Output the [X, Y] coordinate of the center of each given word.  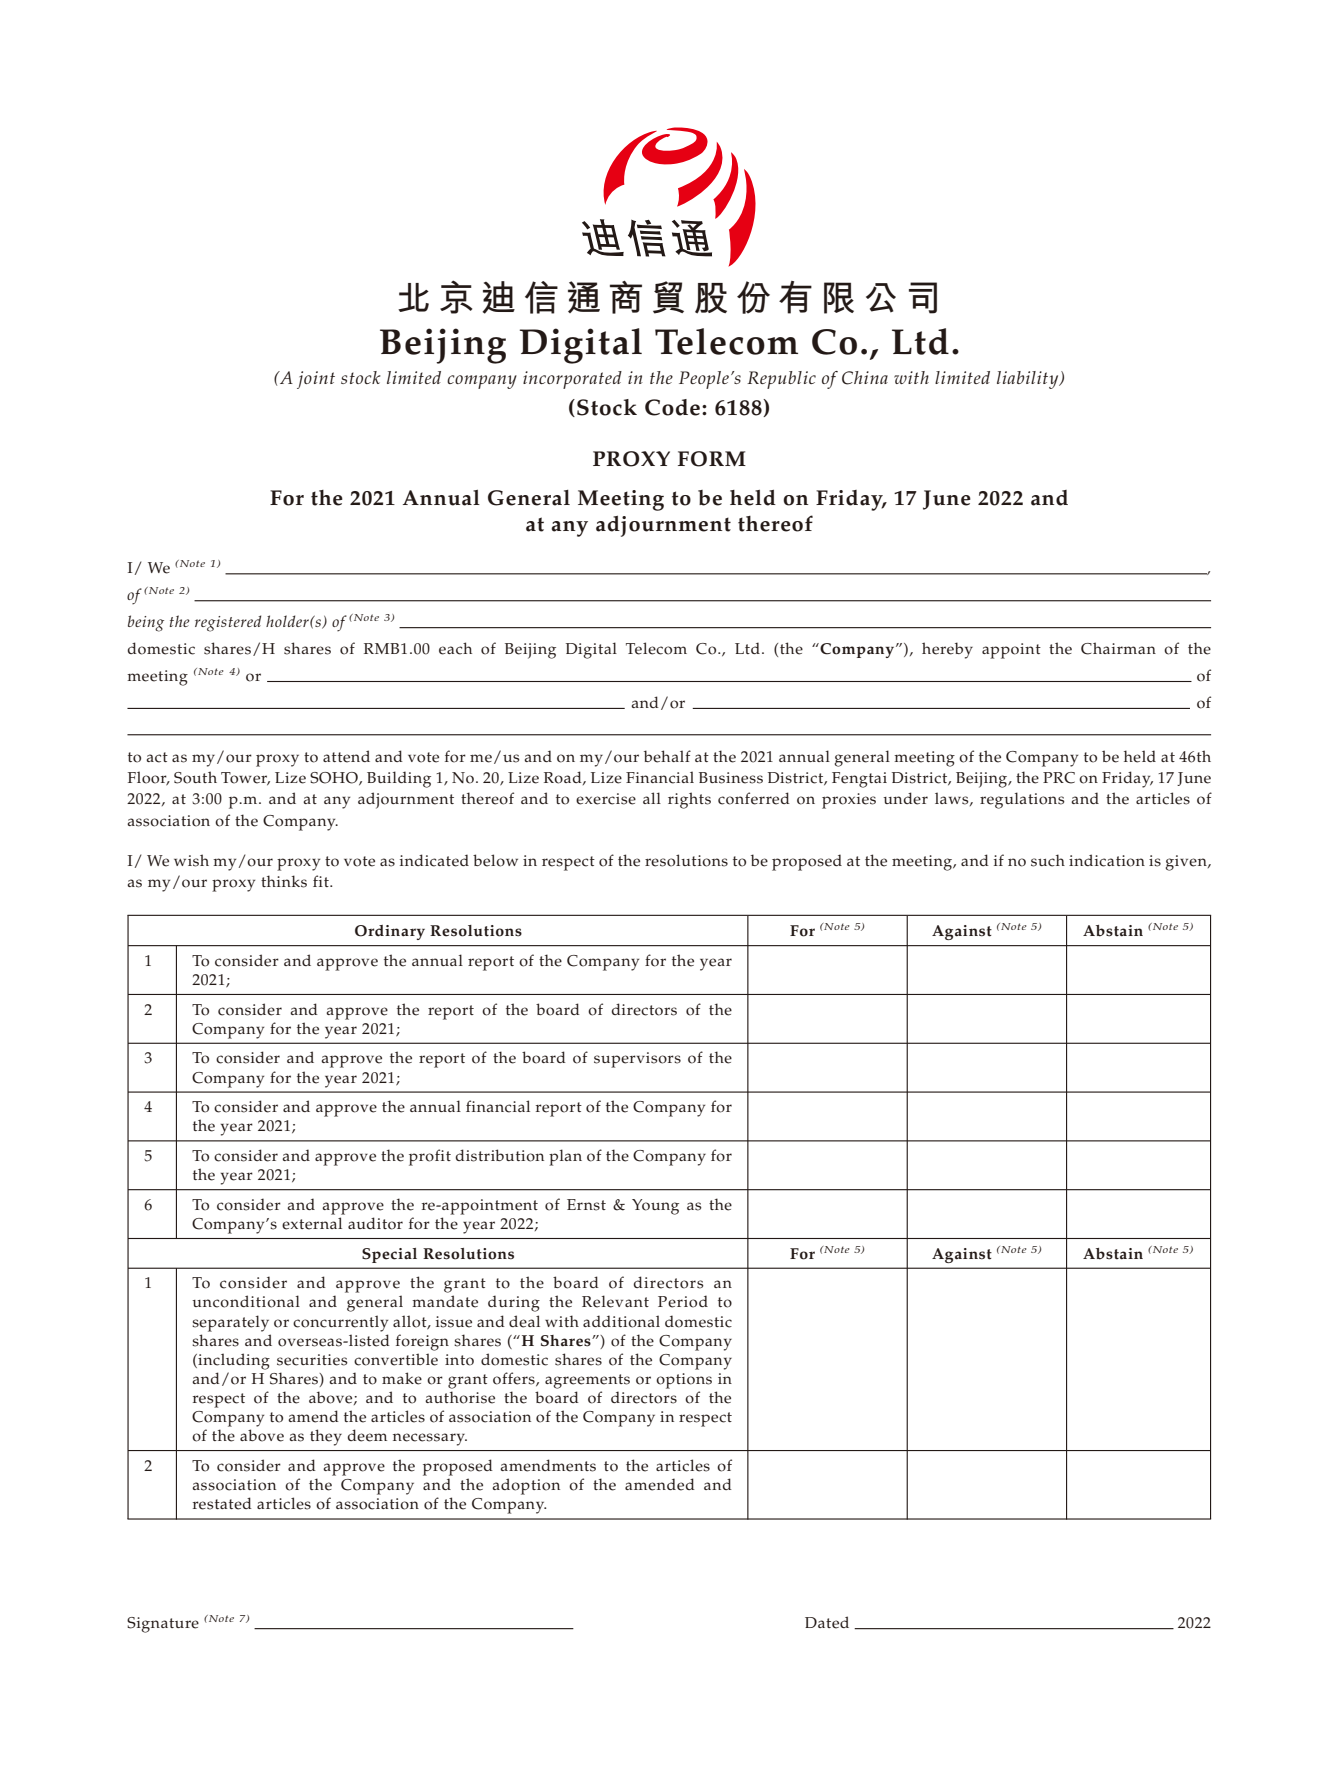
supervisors [637, 1060]
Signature [163, 1625]
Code [672, 407]
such [1048, 860]
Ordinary [390, 932]
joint [316, 380]
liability [1029, 380]
